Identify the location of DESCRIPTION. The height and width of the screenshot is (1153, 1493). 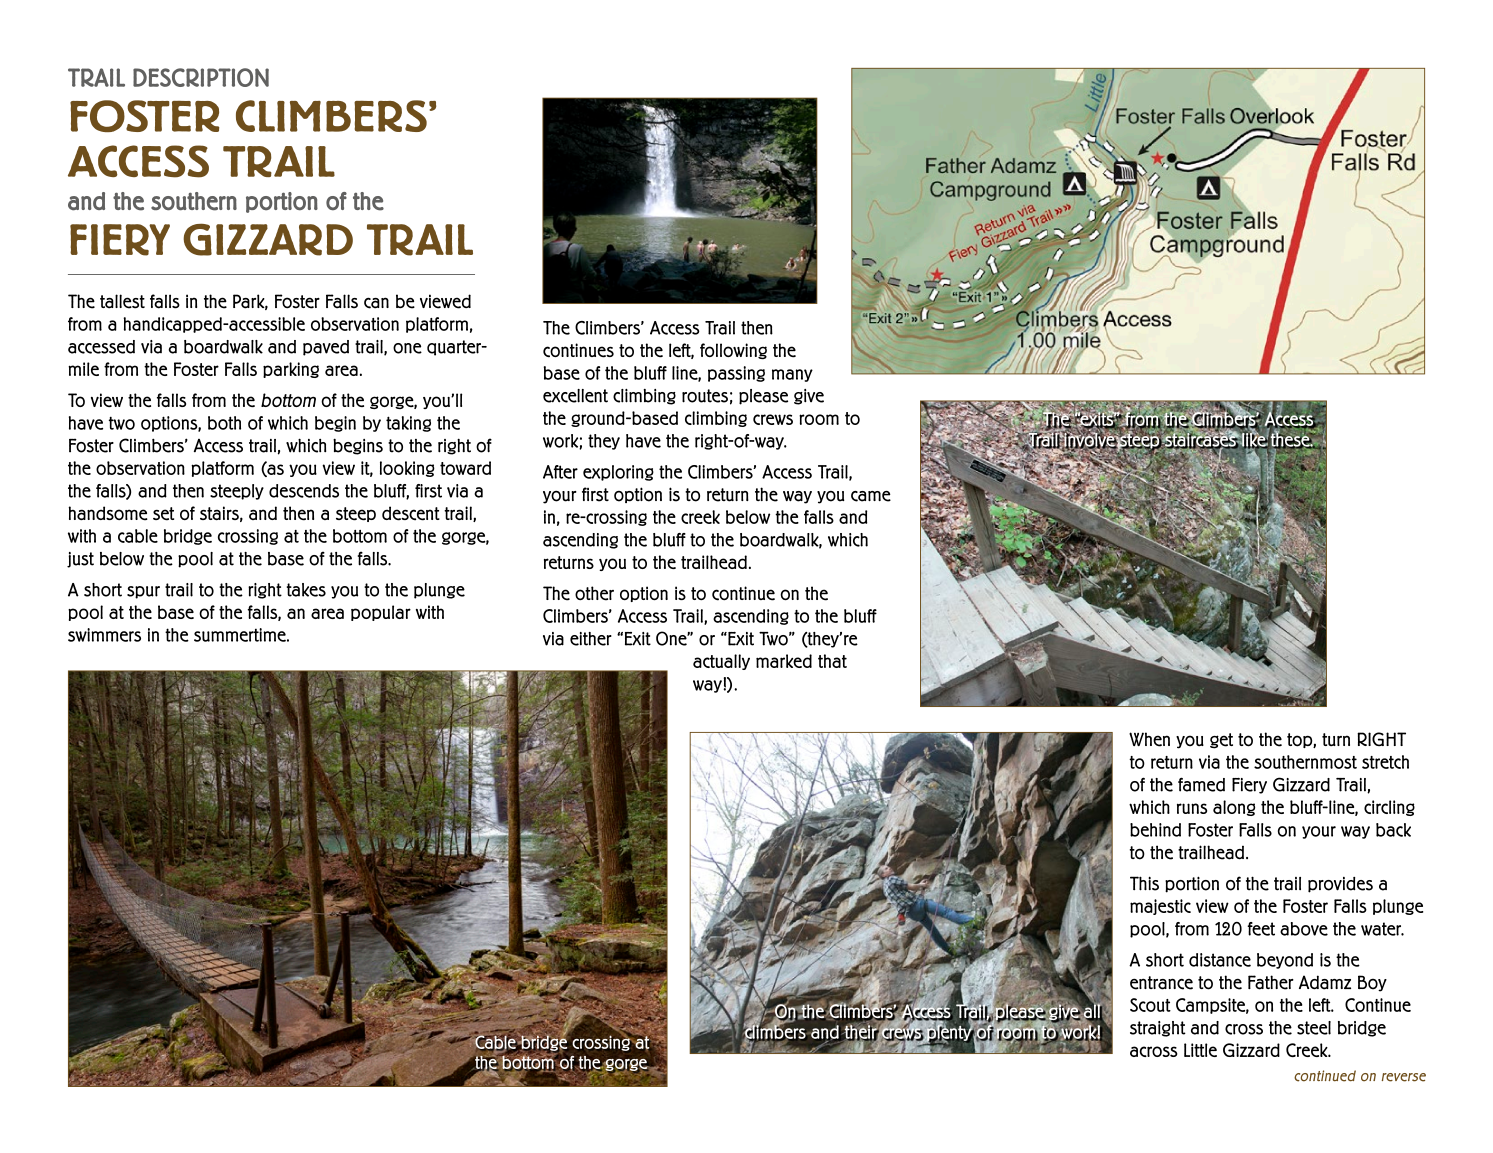
(201, 77).
